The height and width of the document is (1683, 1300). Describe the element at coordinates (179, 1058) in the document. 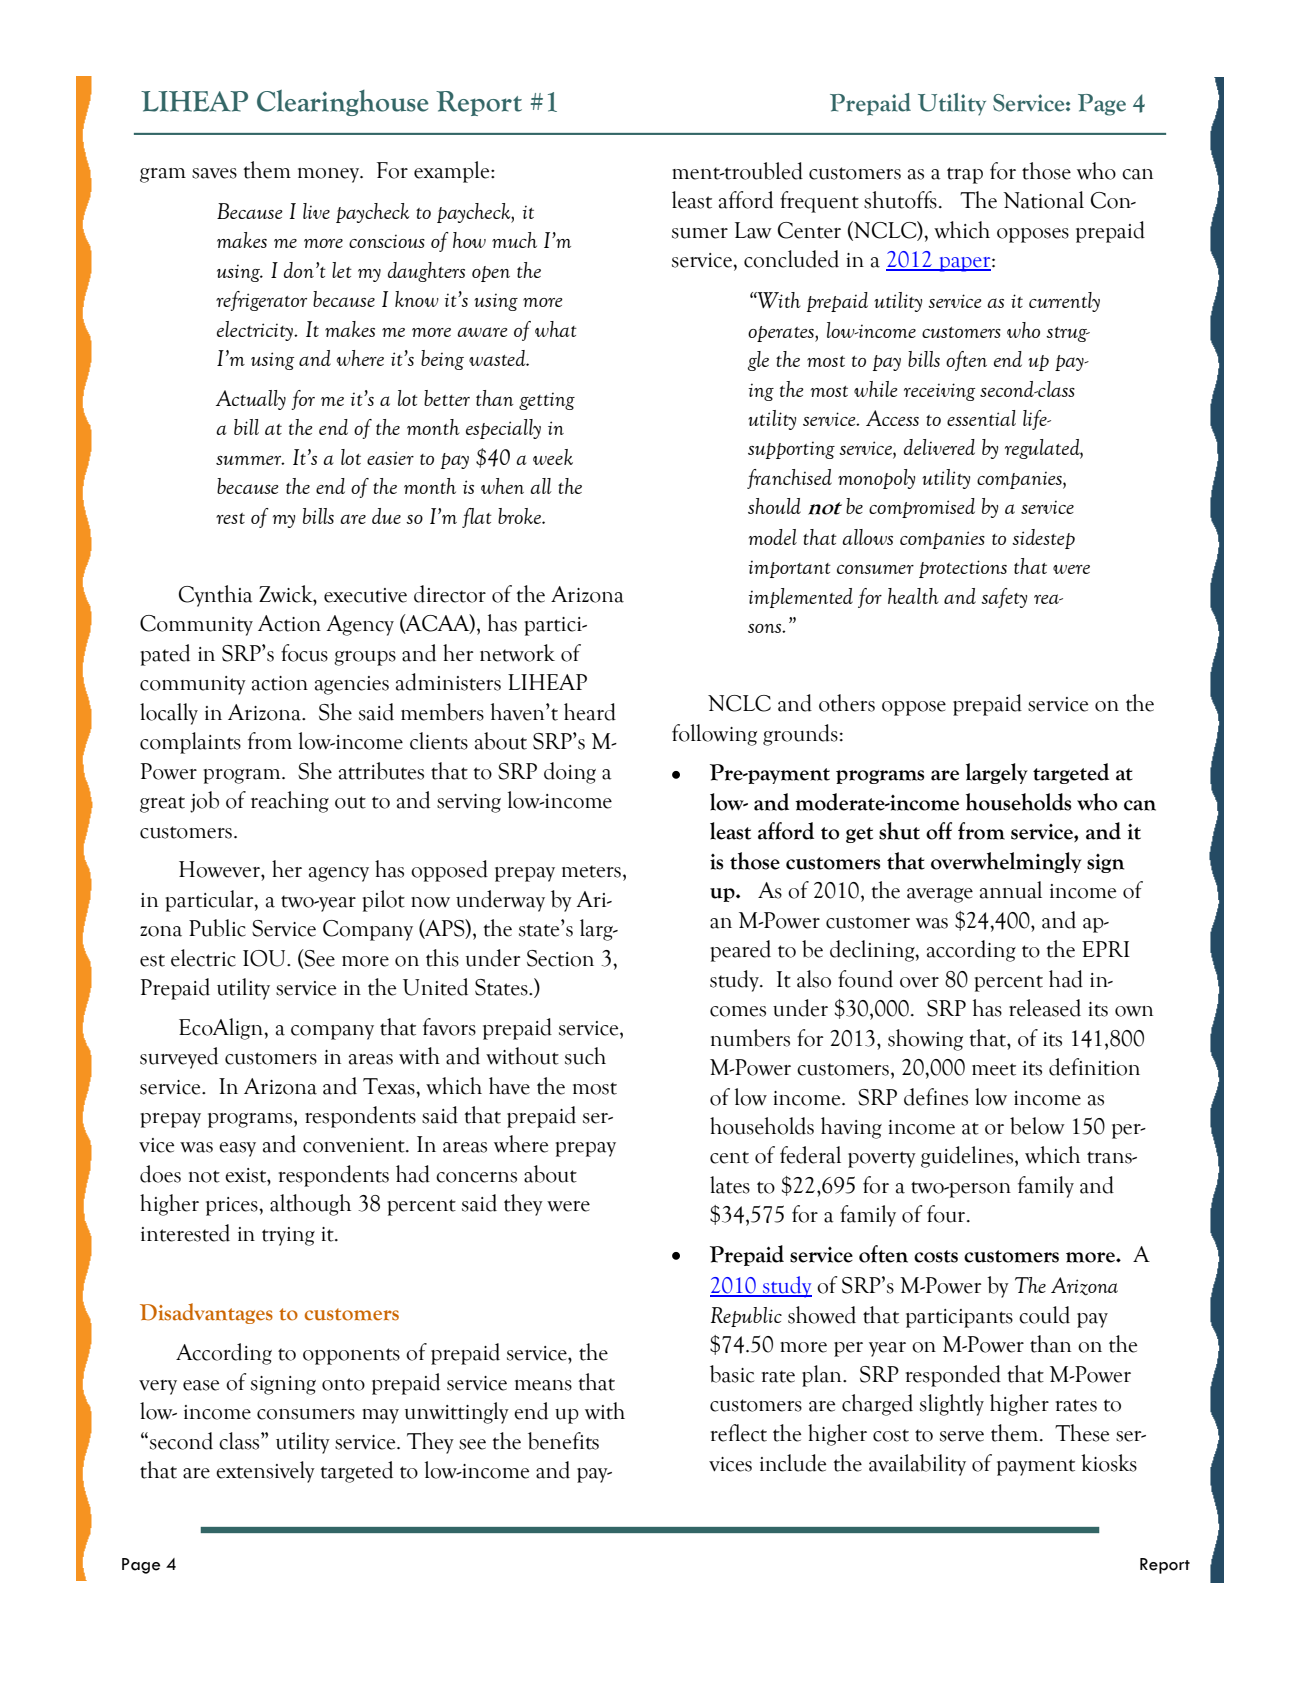

I see `surveyed` at that location.
